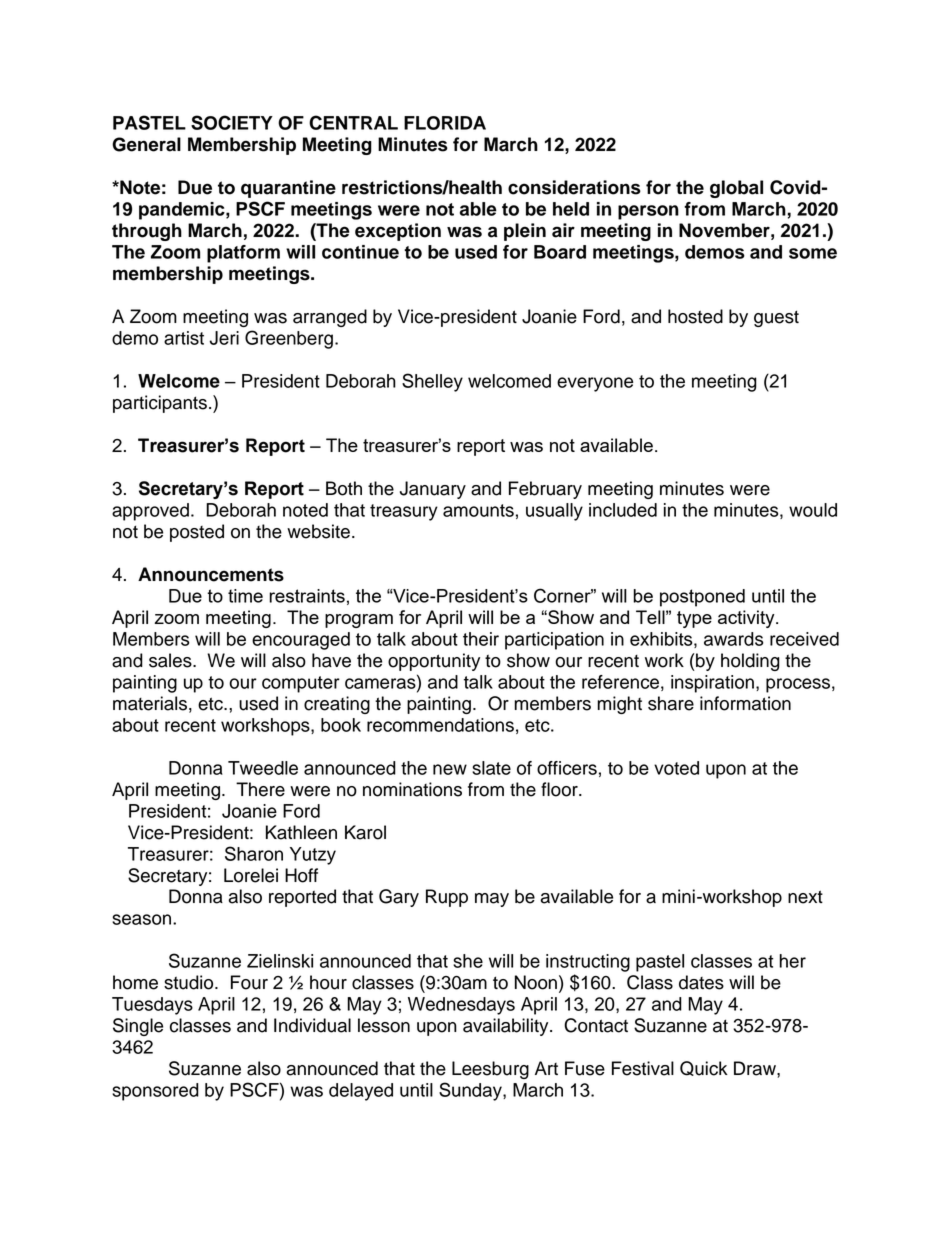 Image resolution: width=952 pixels, height=1233 pixels. I want to click on posted, so click(197, 533).
